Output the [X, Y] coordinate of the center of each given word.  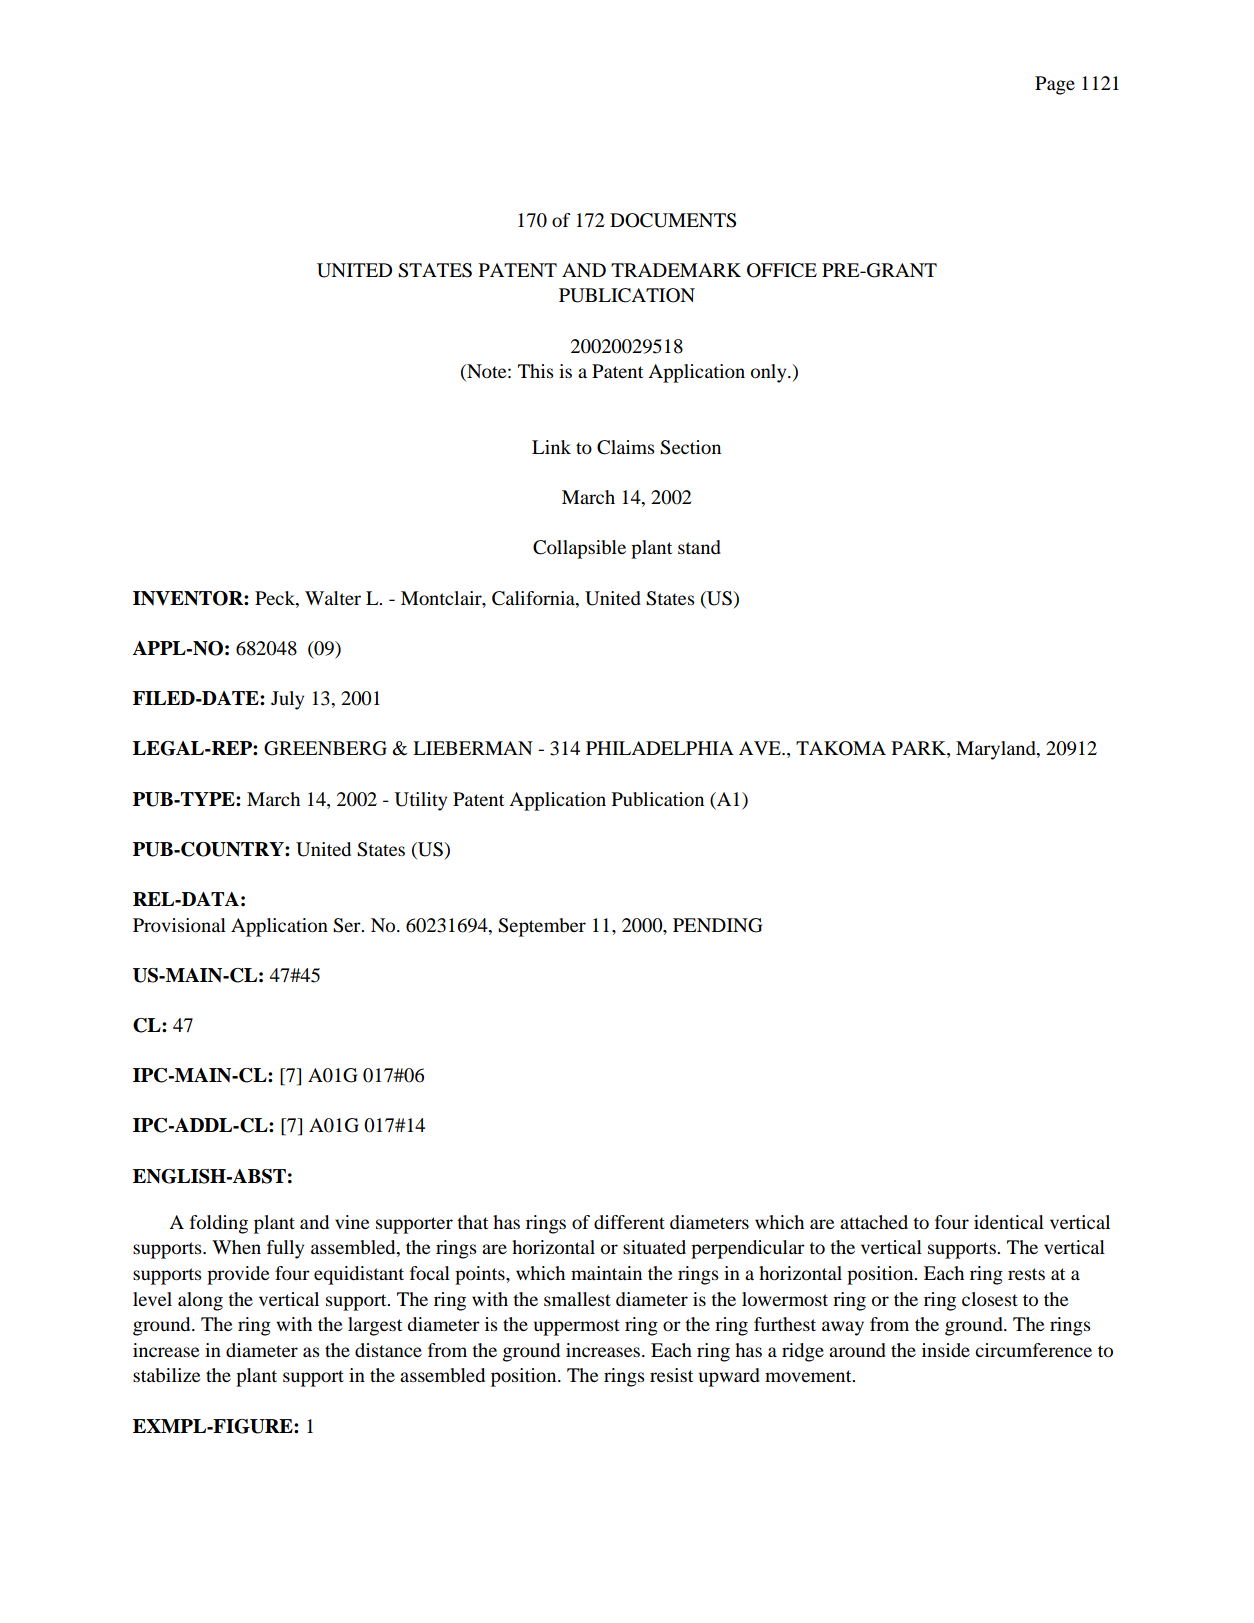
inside [946, 1350]
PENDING [717, 925]
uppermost [577, 1327]
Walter [333, 598]
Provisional [179, 925]
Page [1055, 85]
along [200, 1301]
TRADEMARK [676, 270]
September [542, 927]
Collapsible [579, 549]
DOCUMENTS [673, 220]
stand [699, 547]
